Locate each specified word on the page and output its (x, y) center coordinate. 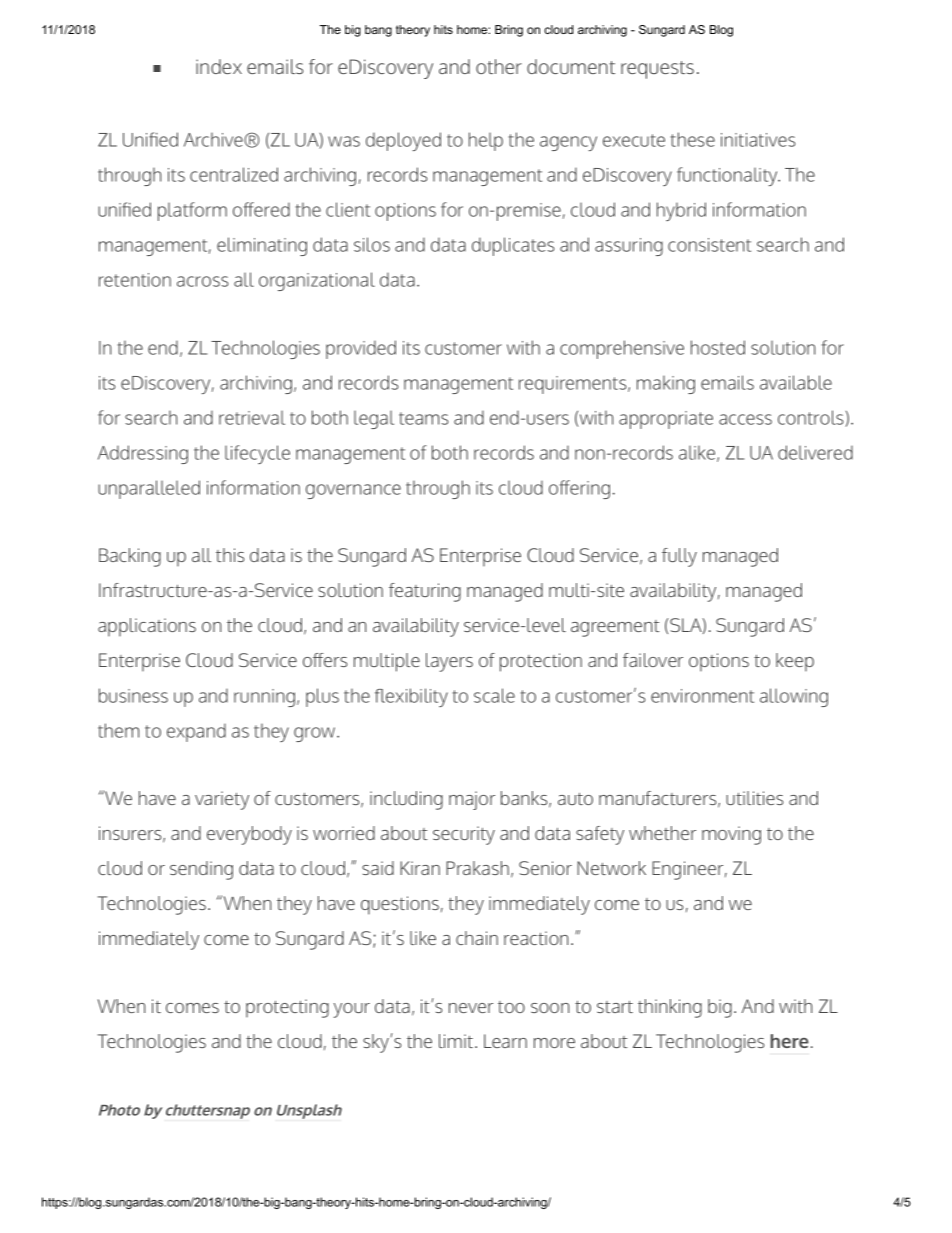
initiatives (758, 140)
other (499, 66)
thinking (670, 1008)
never (471, 1008)
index (219, 66)
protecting (287, 1008)
